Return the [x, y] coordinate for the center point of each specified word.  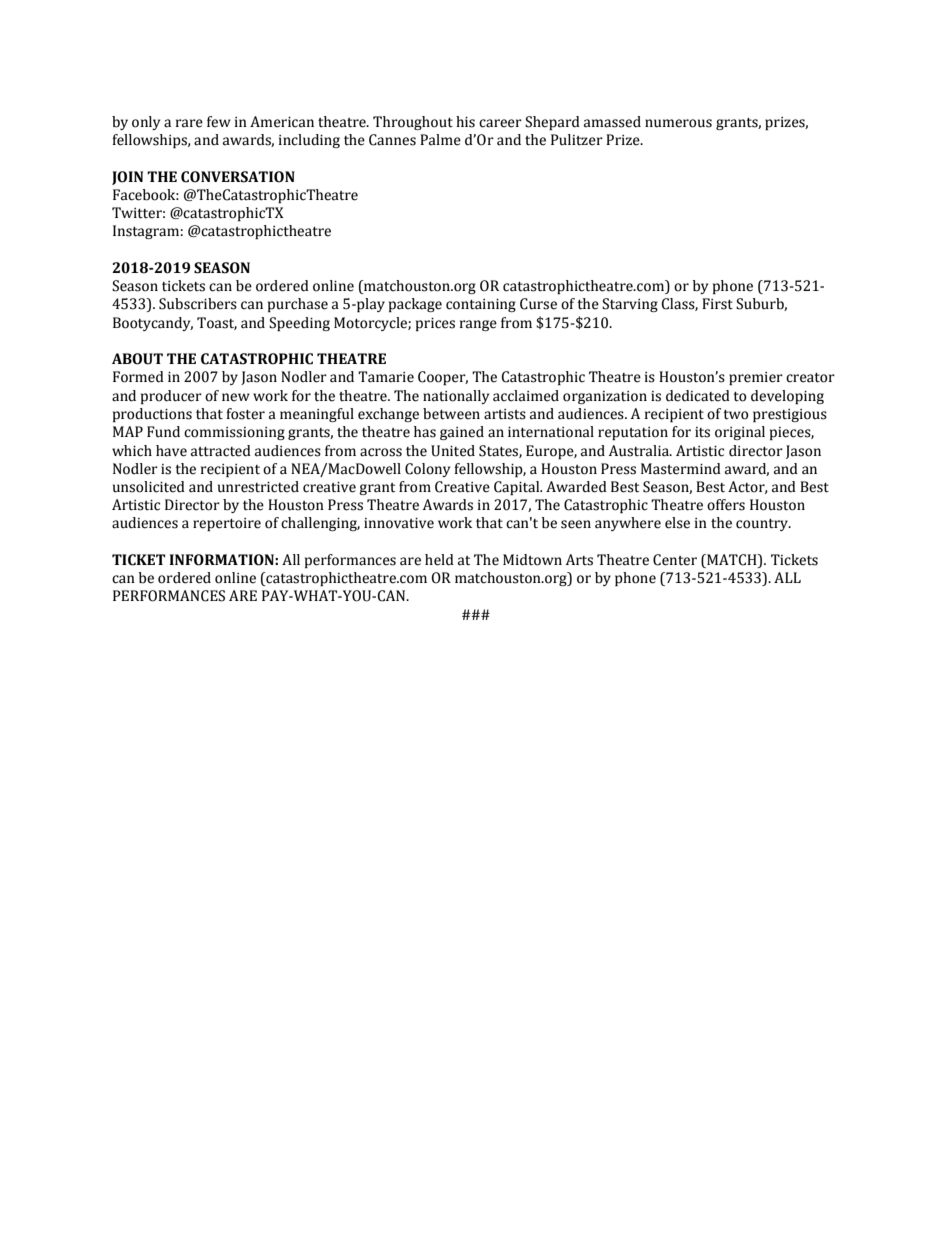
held [439, 560]
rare [189, 123]
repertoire [227, 524]
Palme [440, 140]
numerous [678, 123]
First [717, 304]
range [478, 325]
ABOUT [137, 359]
